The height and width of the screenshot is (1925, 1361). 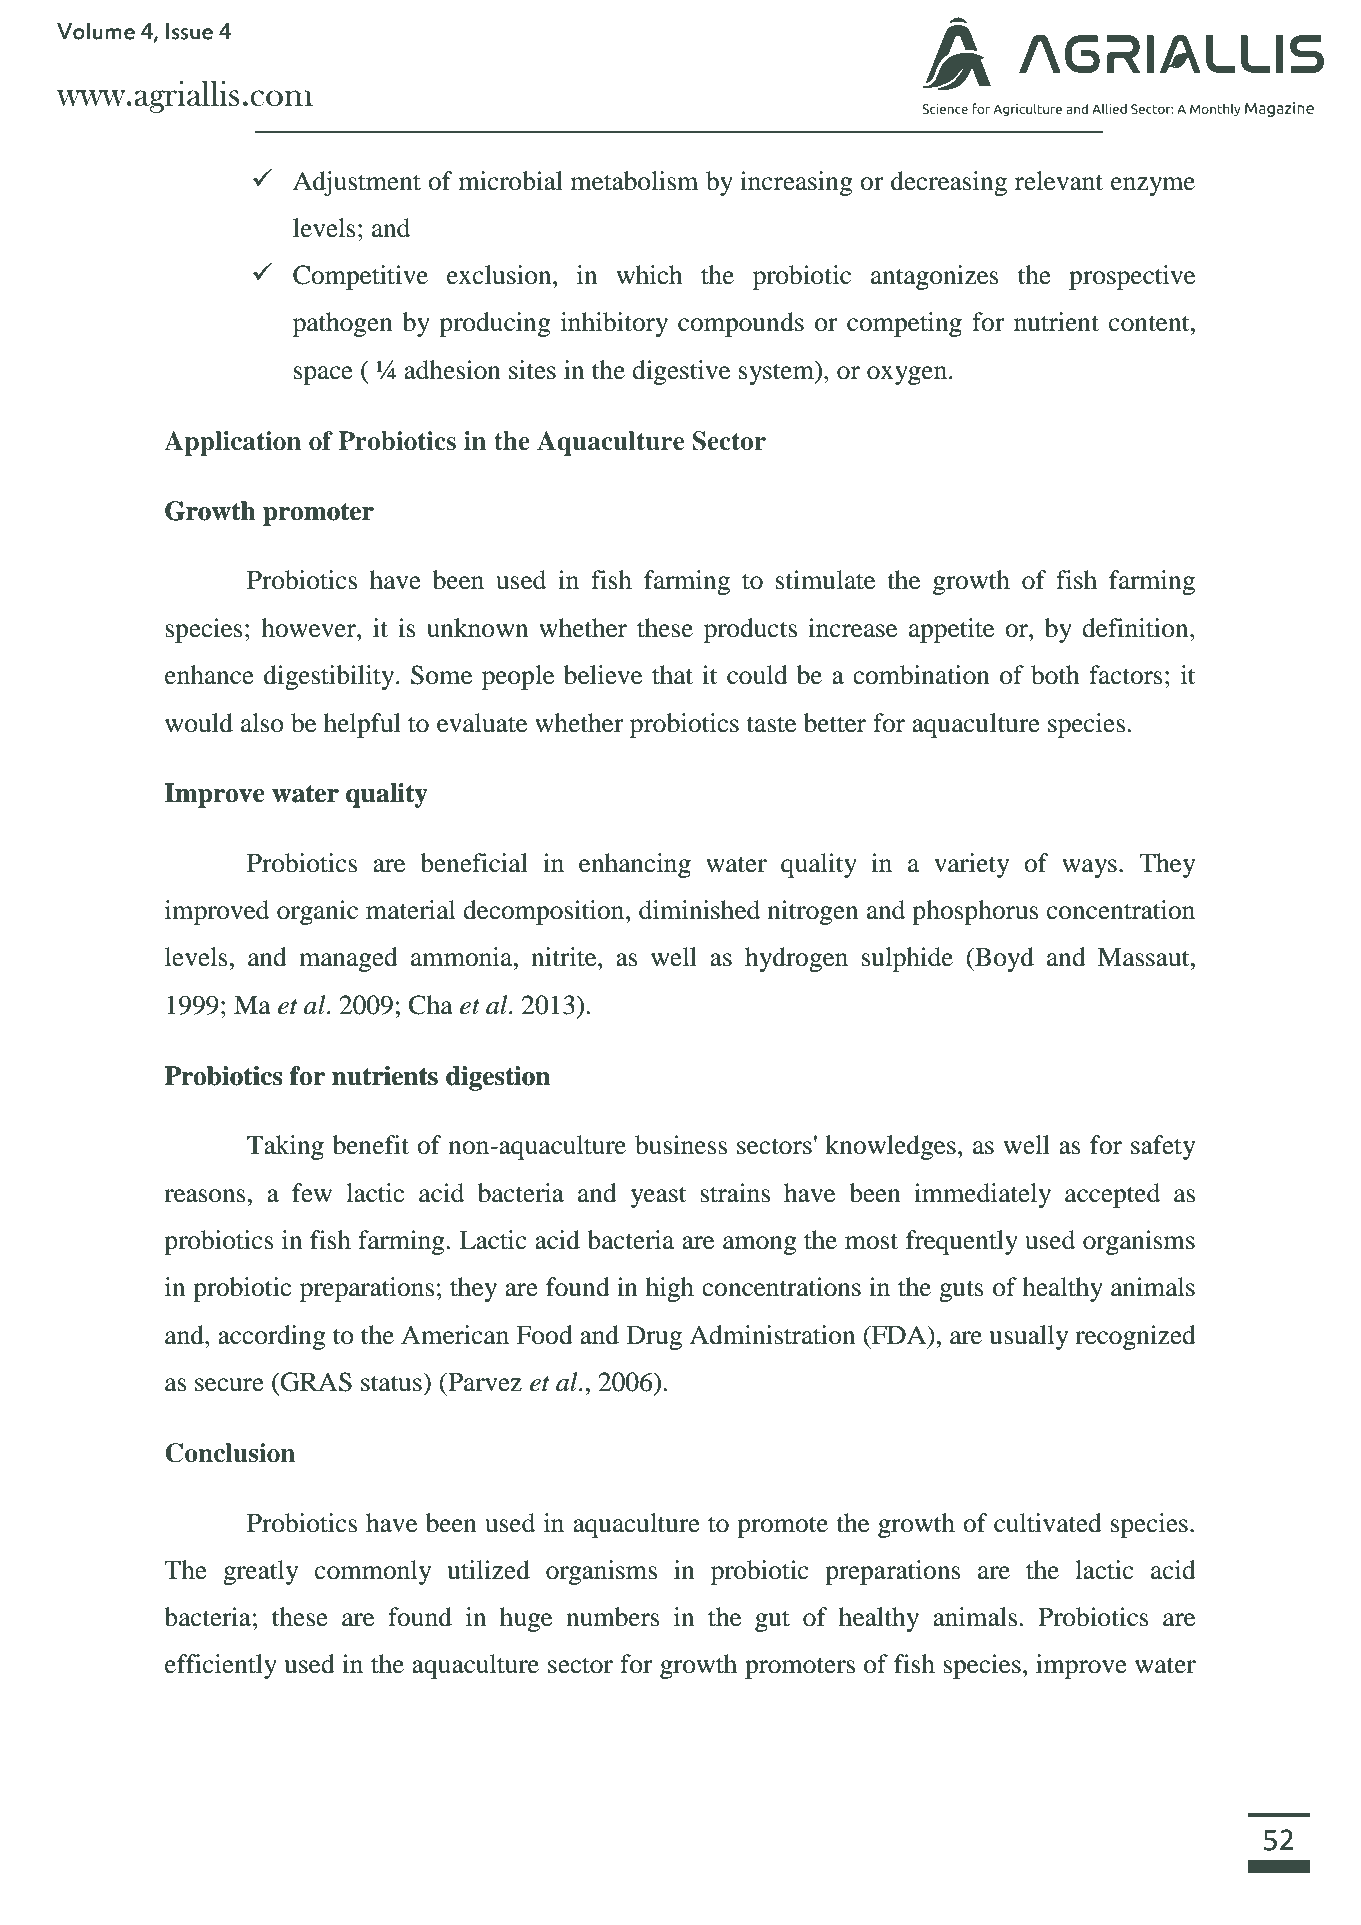 What do you see at coordinates (634, 181) in the screenshot?
I see `metabolism` at bounding box center [634, 181].
